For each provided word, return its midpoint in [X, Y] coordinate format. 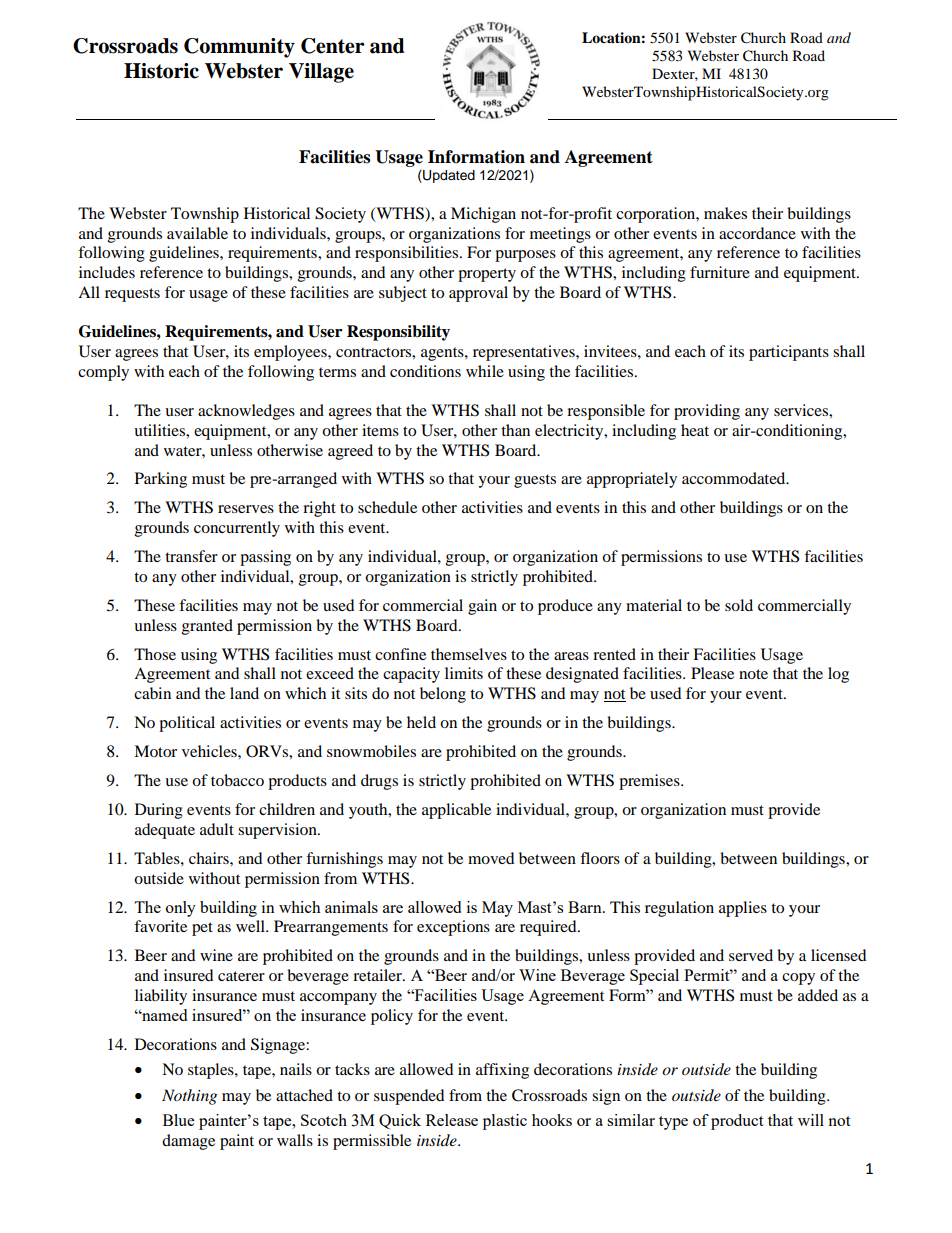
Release [452, 1120]
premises [650, 782]
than [515, 430]
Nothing [189, 1097]
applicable [456, 811]
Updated [448, 176]
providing [707, 412]
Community [239, 48]
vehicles [210, 751]
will [811, 1120]
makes [725, 213]
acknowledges [246, 412]
